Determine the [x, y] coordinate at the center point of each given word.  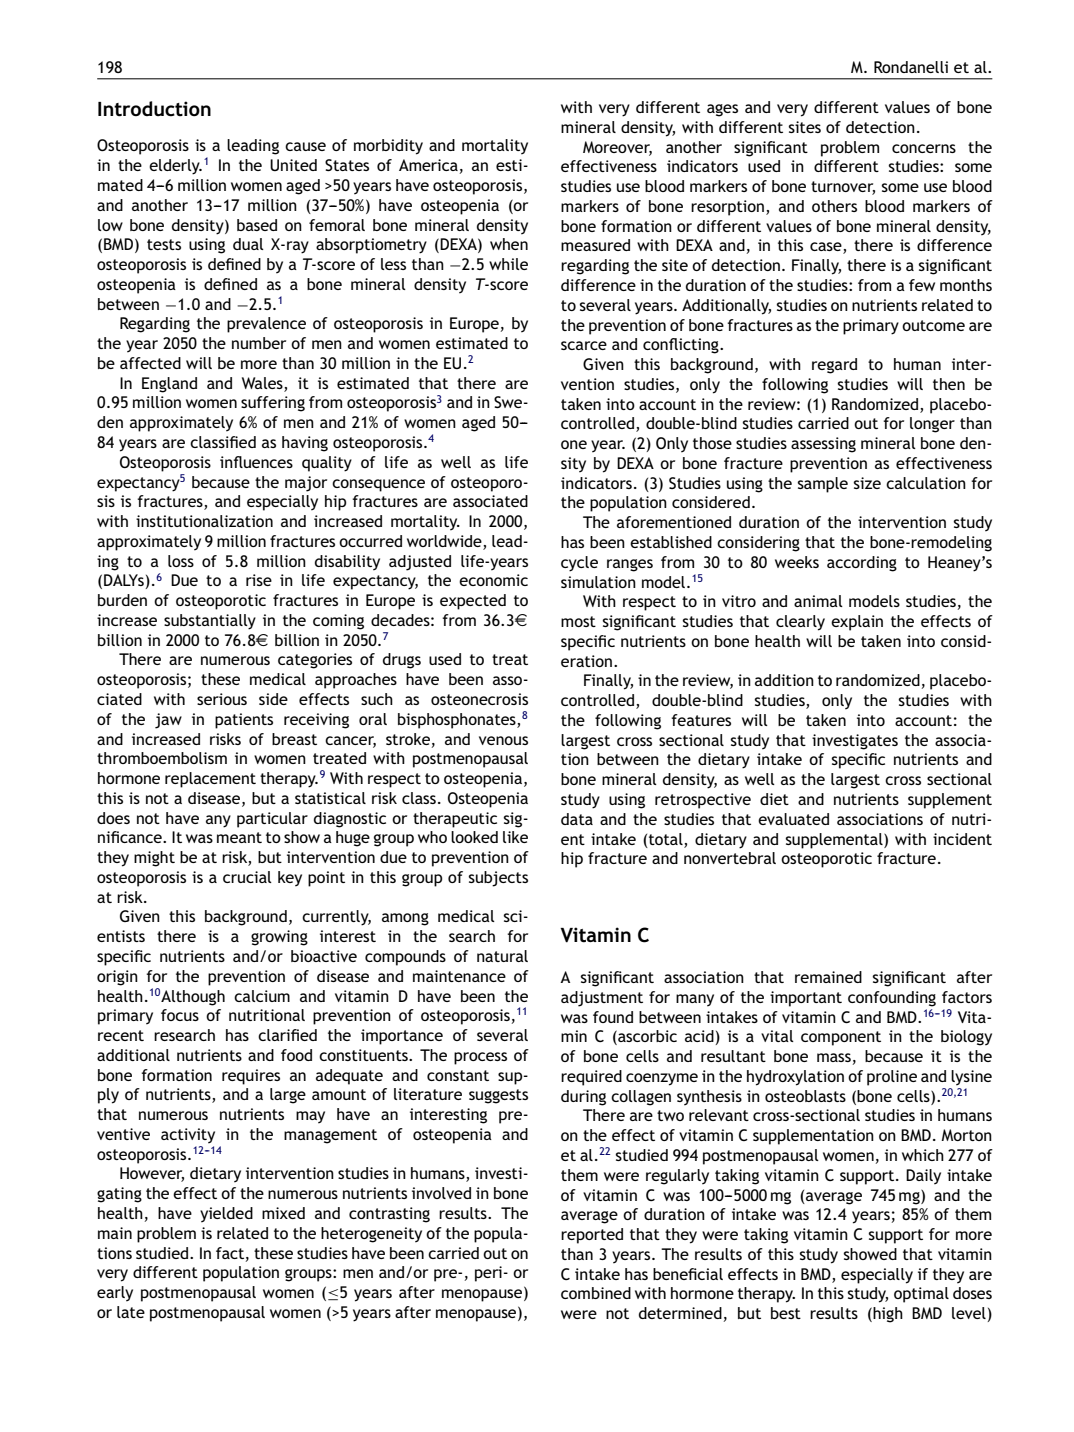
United [293, 165]
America [428, 165]
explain [857, 623]
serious [222, 699]
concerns [924, 148]
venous [503, 740]
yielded [226, 1215]
